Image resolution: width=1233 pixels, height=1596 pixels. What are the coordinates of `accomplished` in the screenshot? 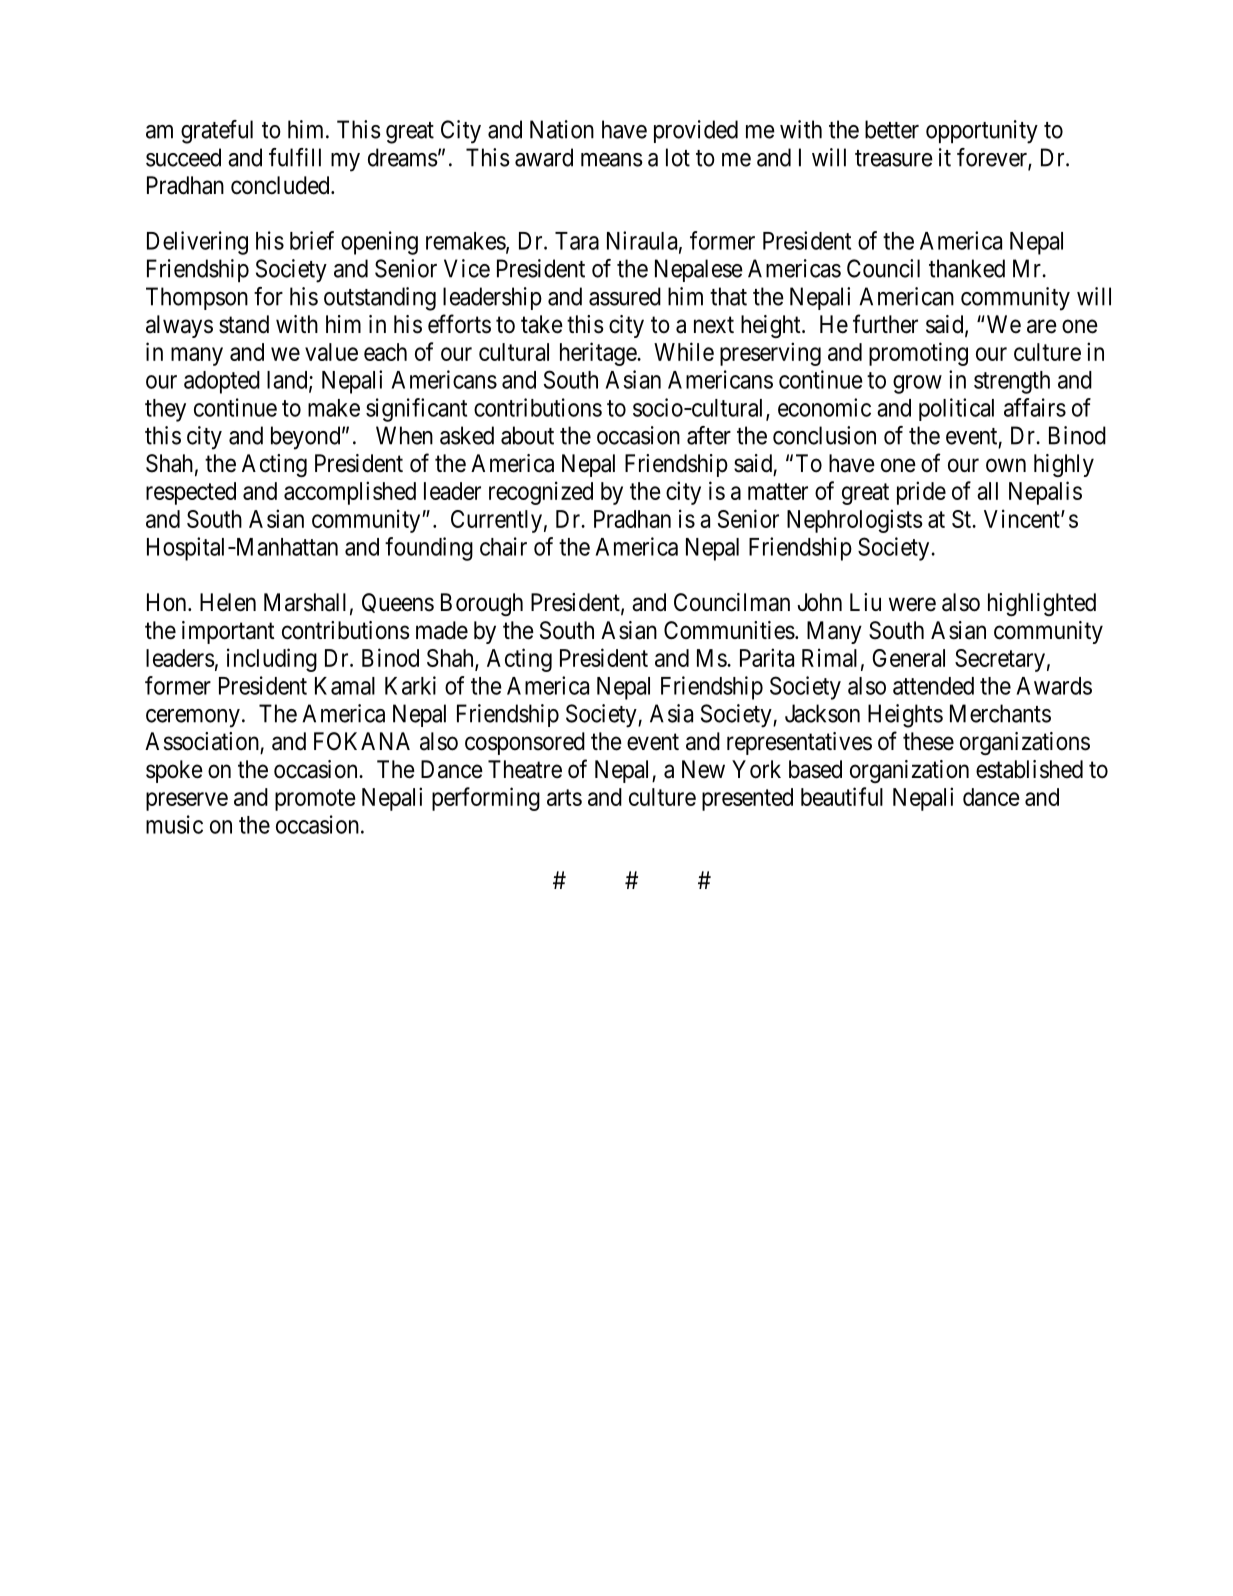 It's located at (350, 493).
